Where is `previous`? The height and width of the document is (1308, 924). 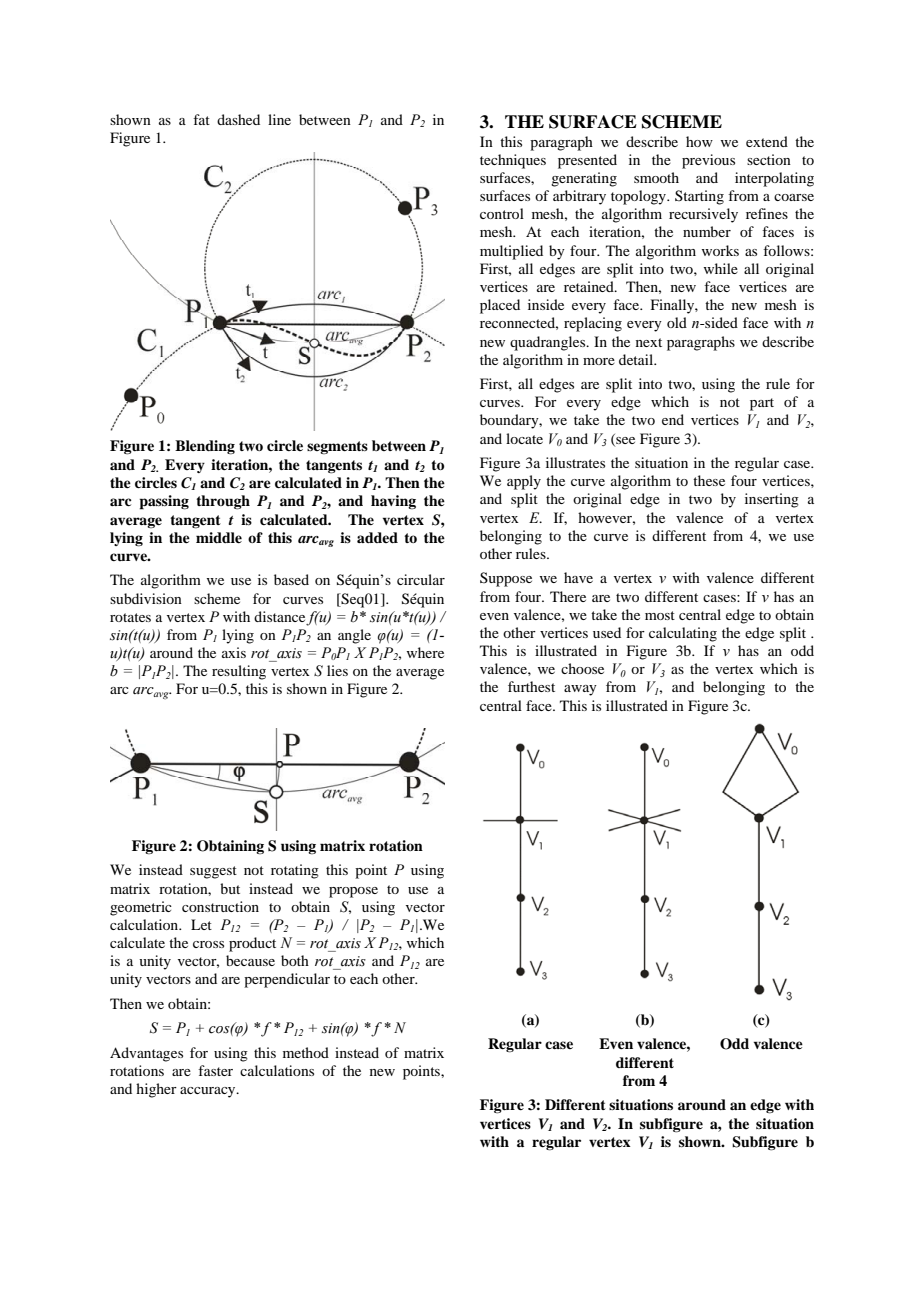 previous is located at coordinates (708, 161).
